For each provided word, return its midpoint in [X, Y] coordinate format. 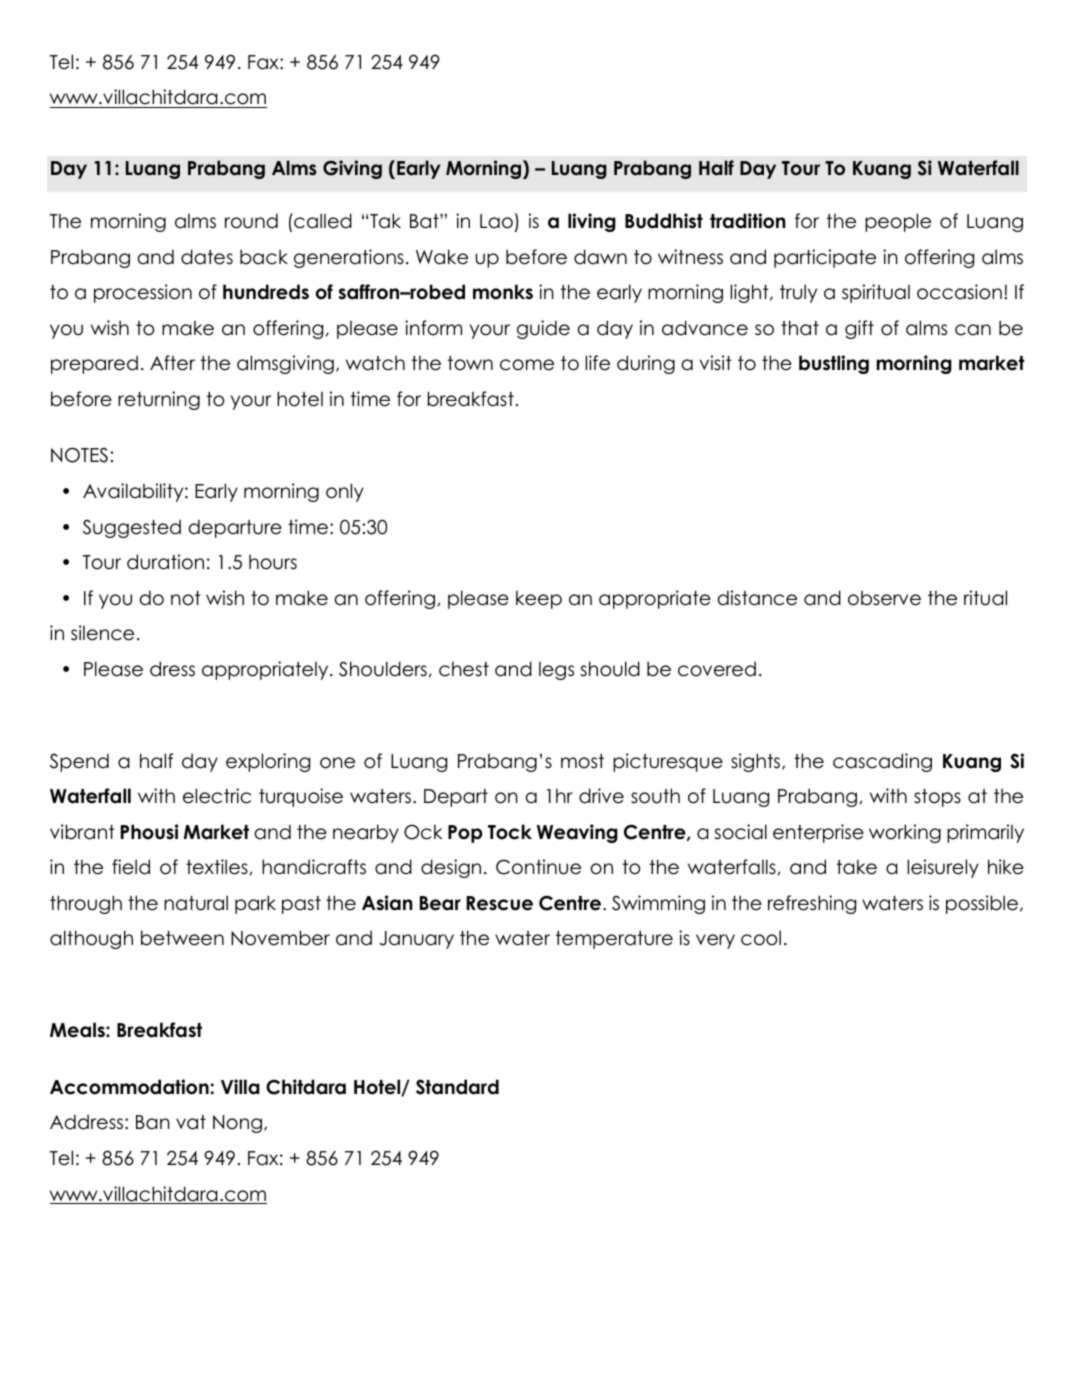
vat [191, 1122]
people [898, 222]
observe [884, 598]
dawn [600, 257]
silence [102, 633]
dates [207, 257]
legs [556, 671]
